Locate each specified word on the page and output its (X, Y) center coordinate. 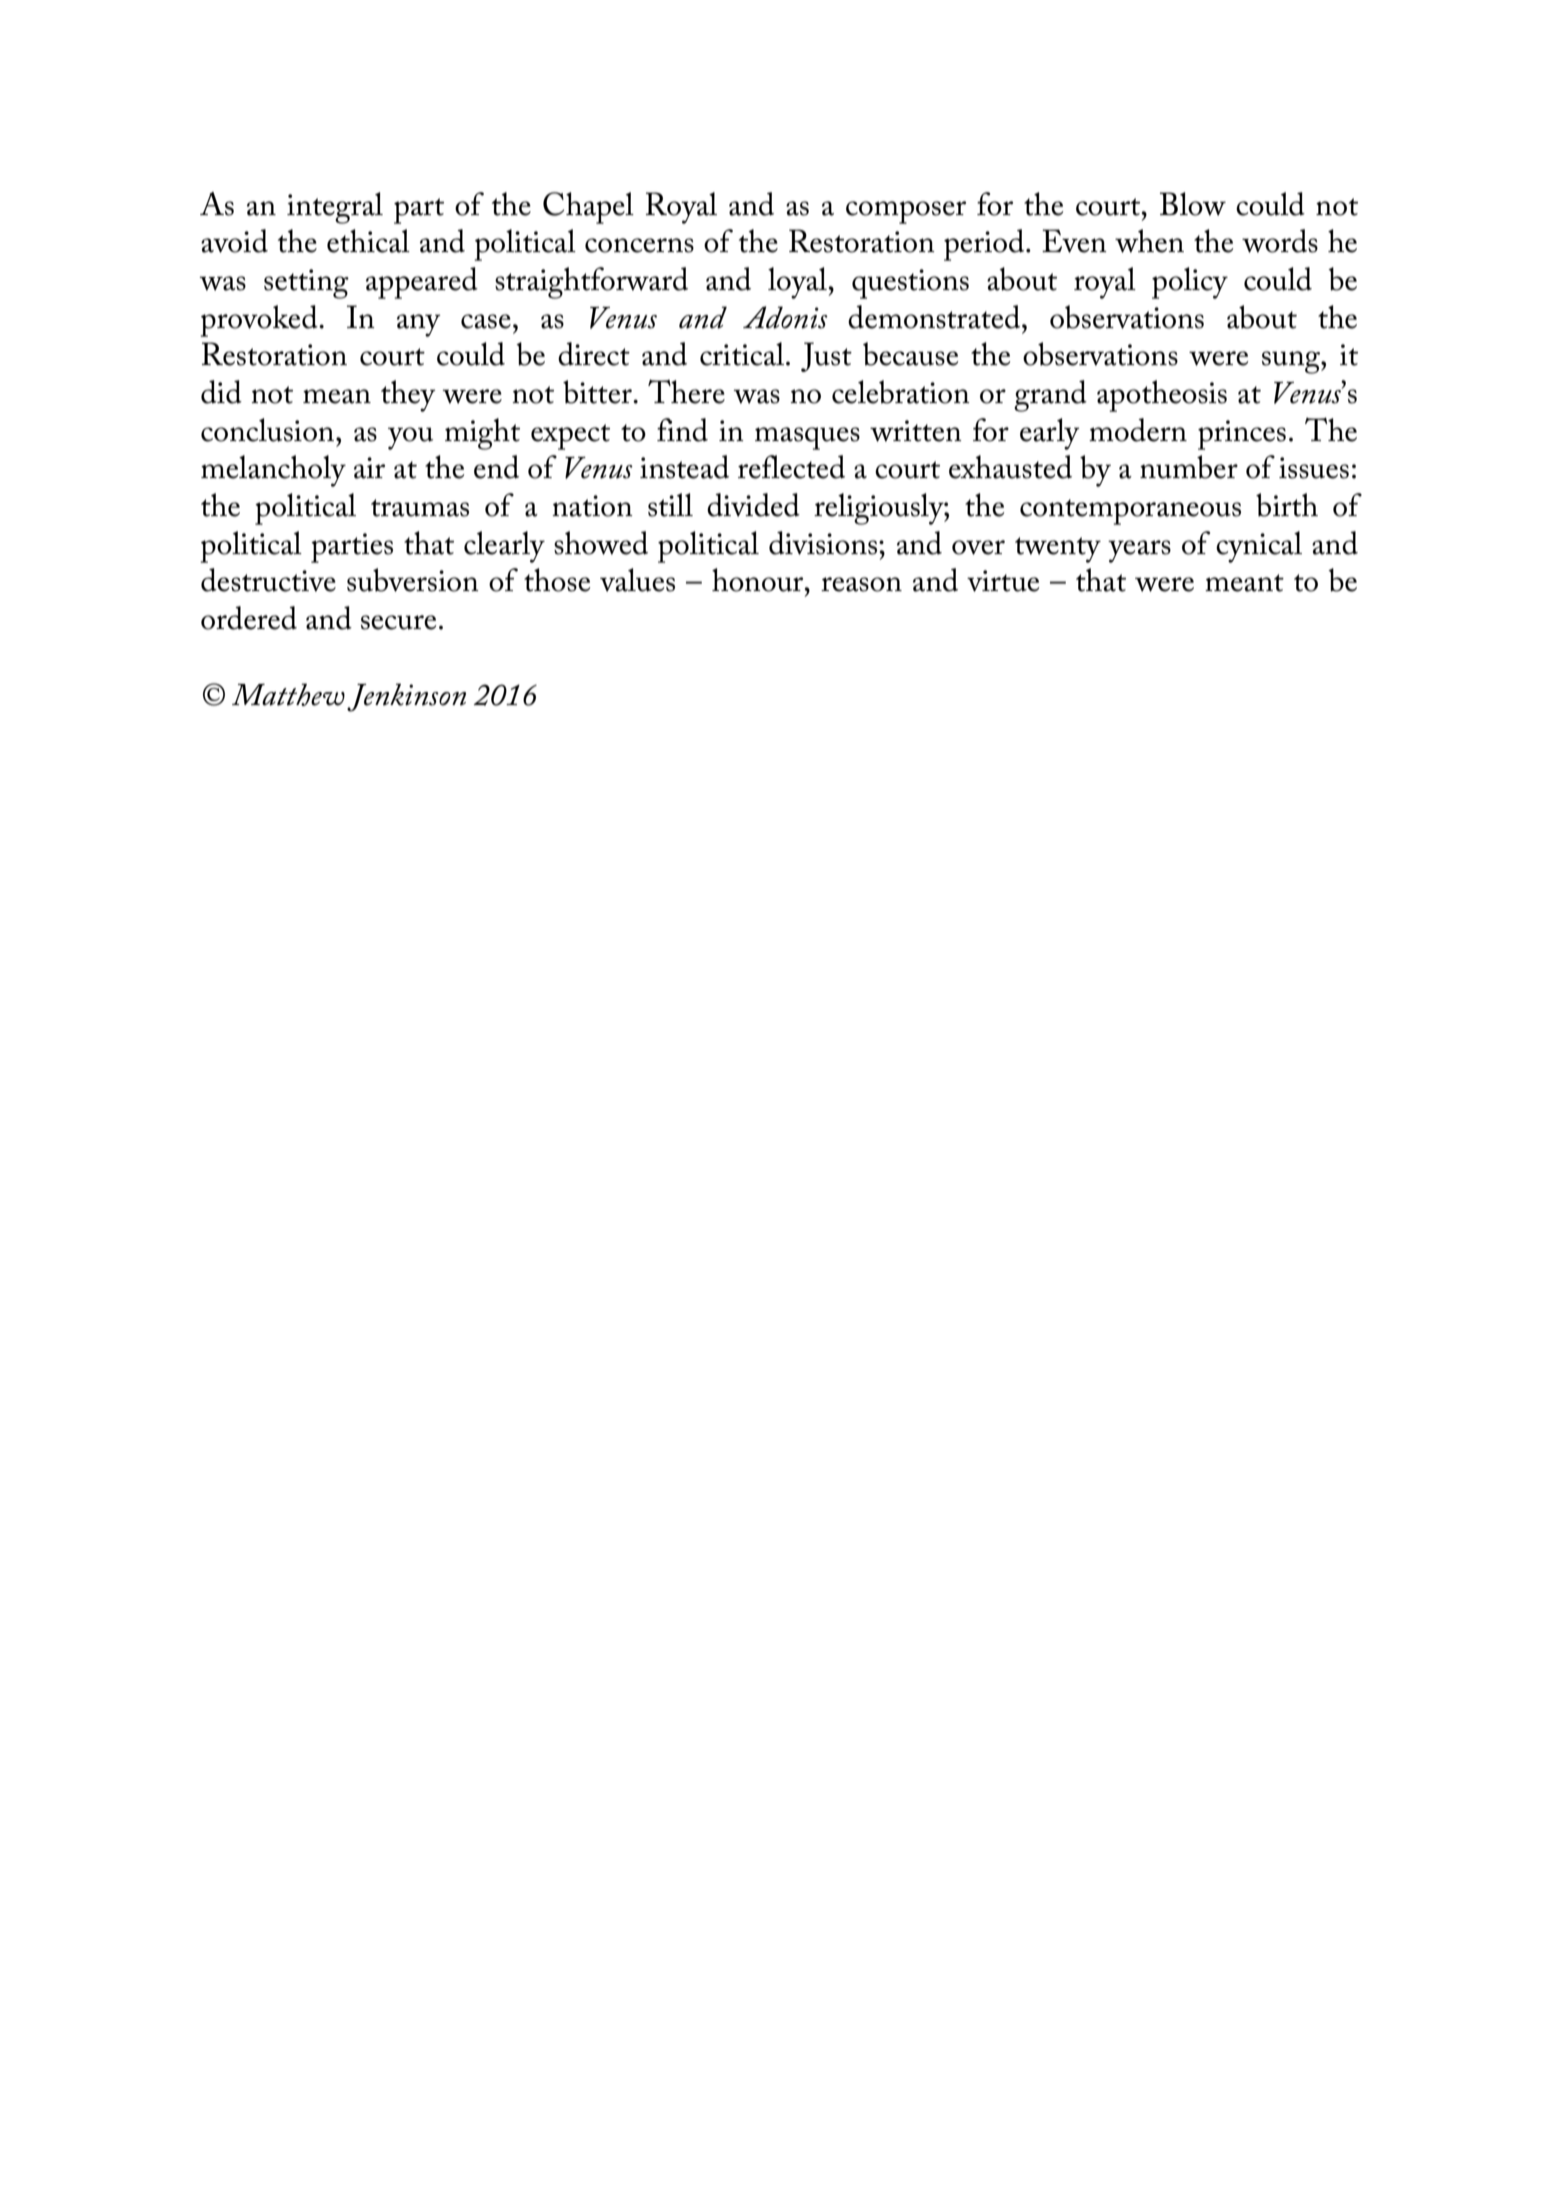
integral (335, 208)
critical (742, 354)
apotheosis (1162, 396)
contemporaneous (1130, 512)
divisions (824, 543)
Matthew (288, 694)
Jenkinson (406, 697)
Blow (1193, 204)
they (408, 396)
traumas (420, 508)
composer (906, 212)
